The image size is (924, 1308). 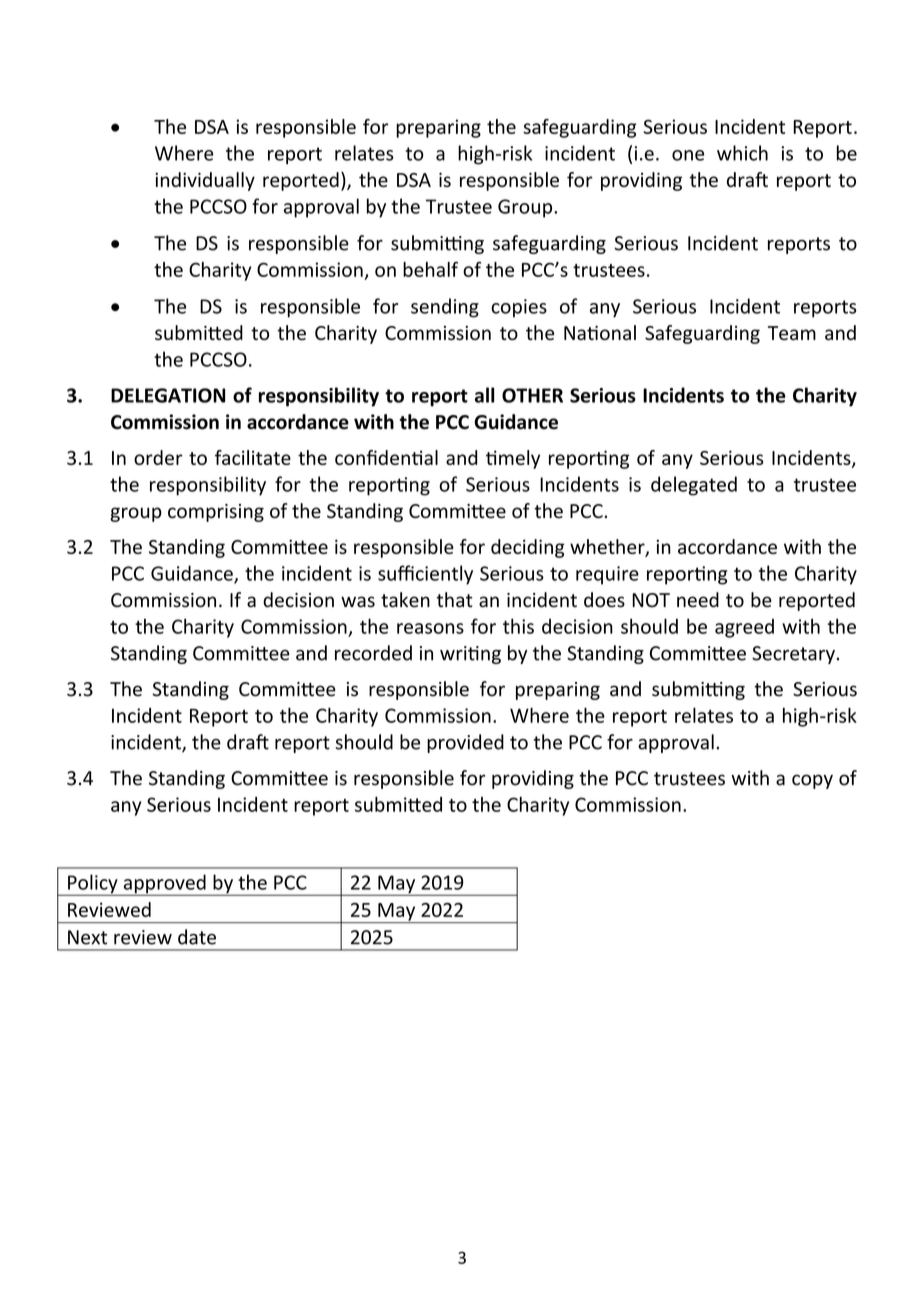 I want to click on need, so click(x=698, y=600).
